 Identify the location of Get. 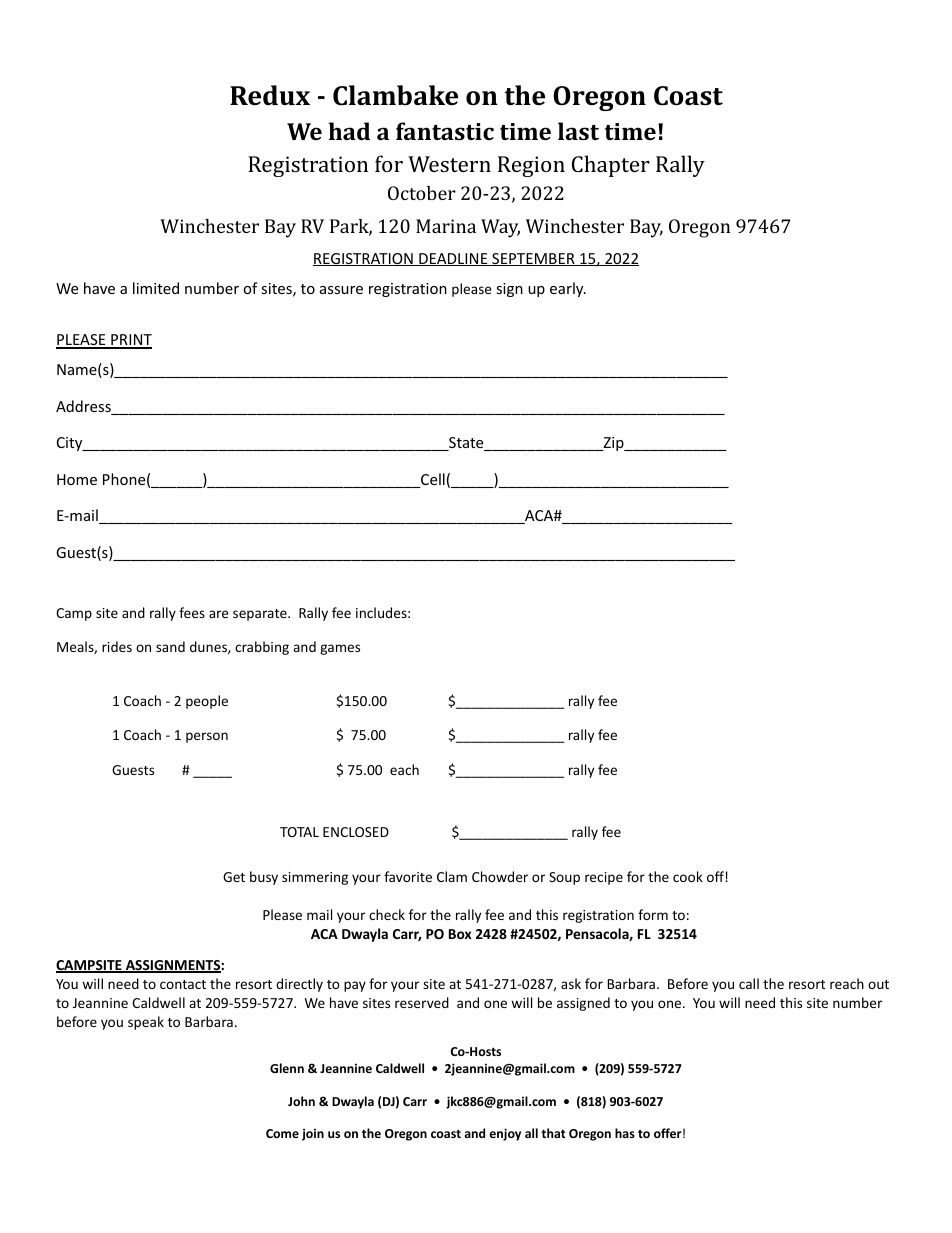
(234, 877).
